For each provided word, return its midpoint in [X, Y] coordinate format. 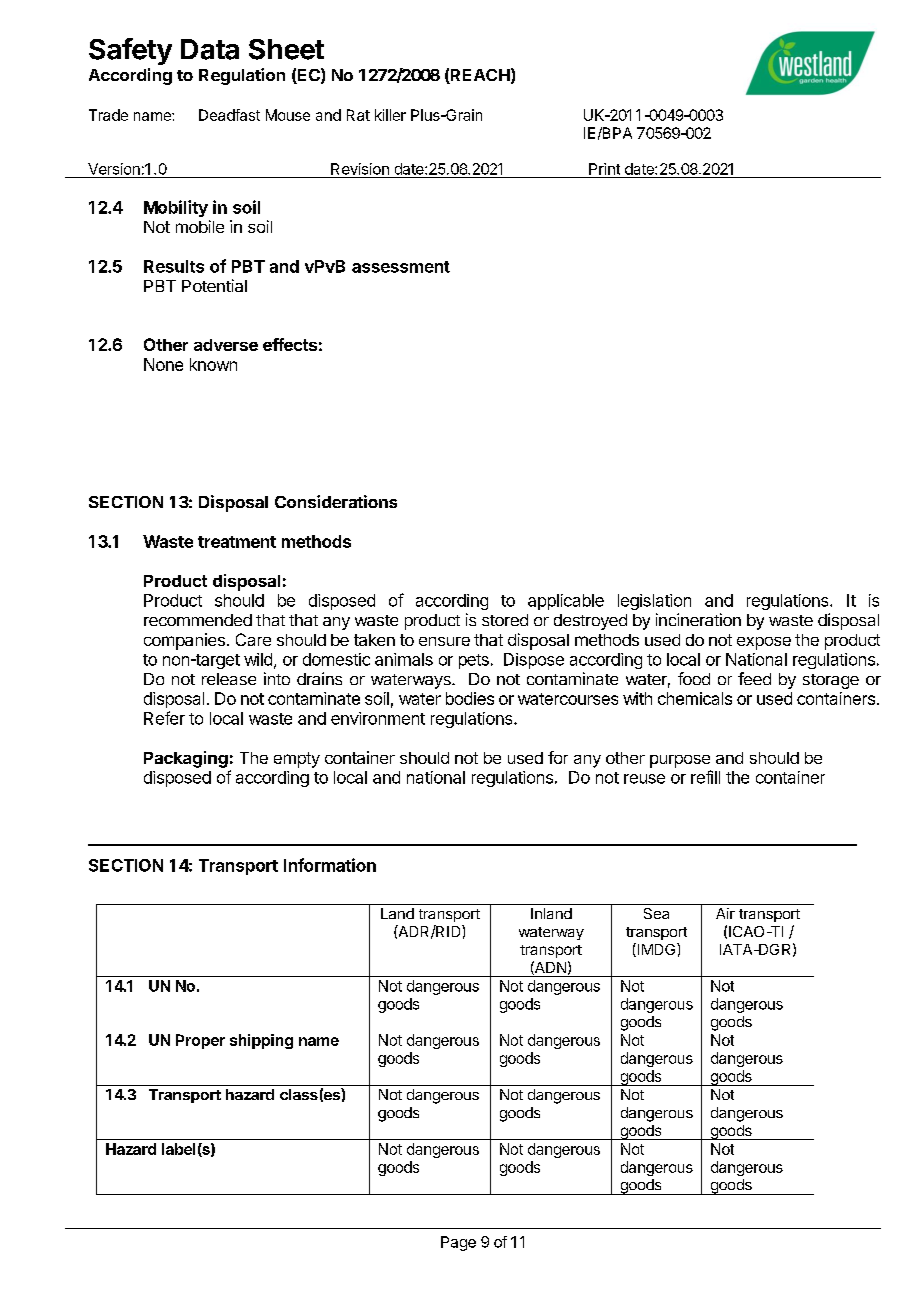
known [213, 364]
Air [725, 913]
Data [210, 49]
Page [458, 1243]
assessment [401, 267]
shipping [261, 1041]
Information [330, 865]
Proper [200, 1041]
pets [474, 661]
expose [764, 643]
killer [390, 115]
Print [604, 169]
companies [184, 641]
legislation [654, 602]
